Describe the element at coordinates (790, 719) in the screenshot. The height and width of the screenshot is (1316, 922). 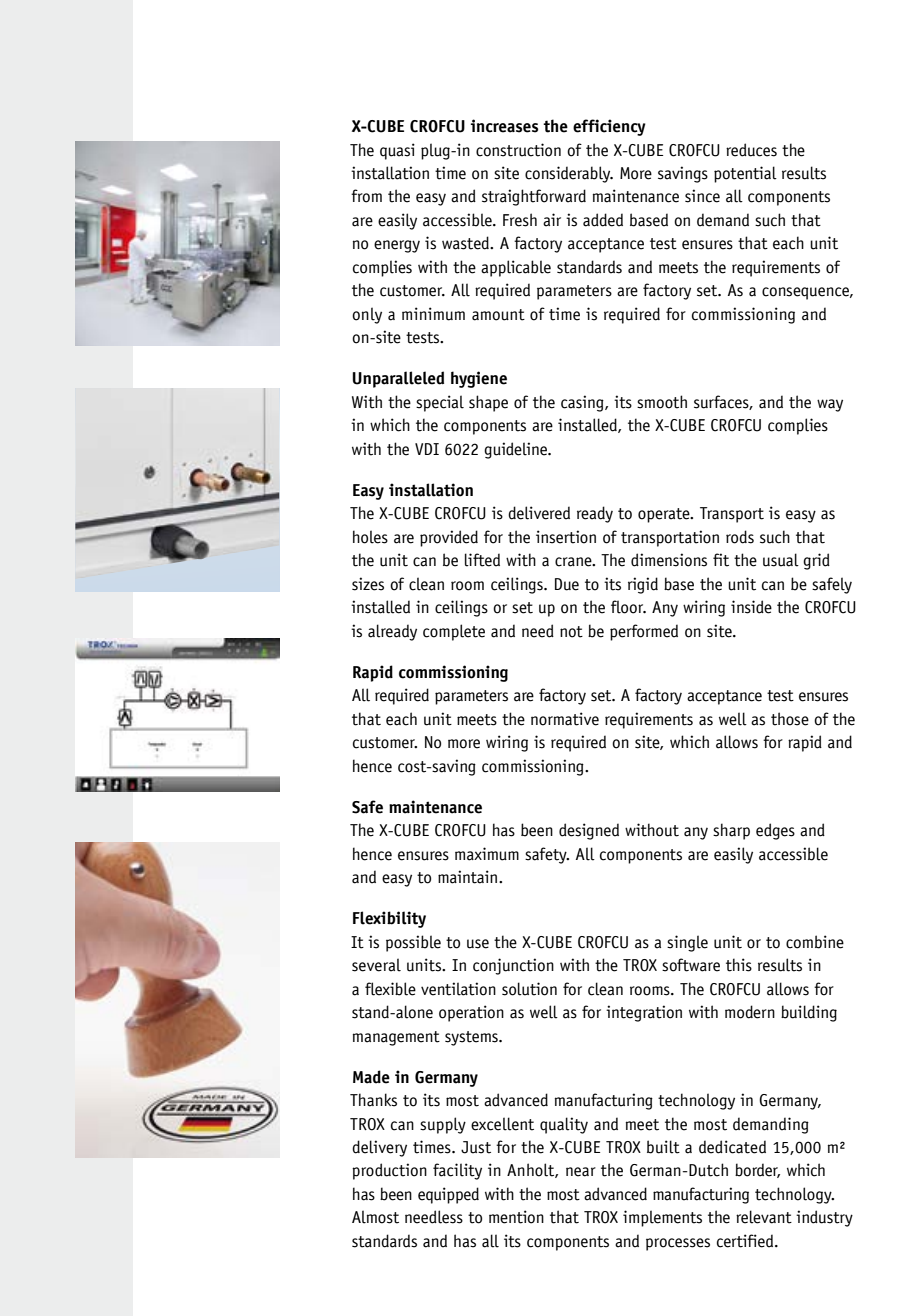
I see `those` at that location.
